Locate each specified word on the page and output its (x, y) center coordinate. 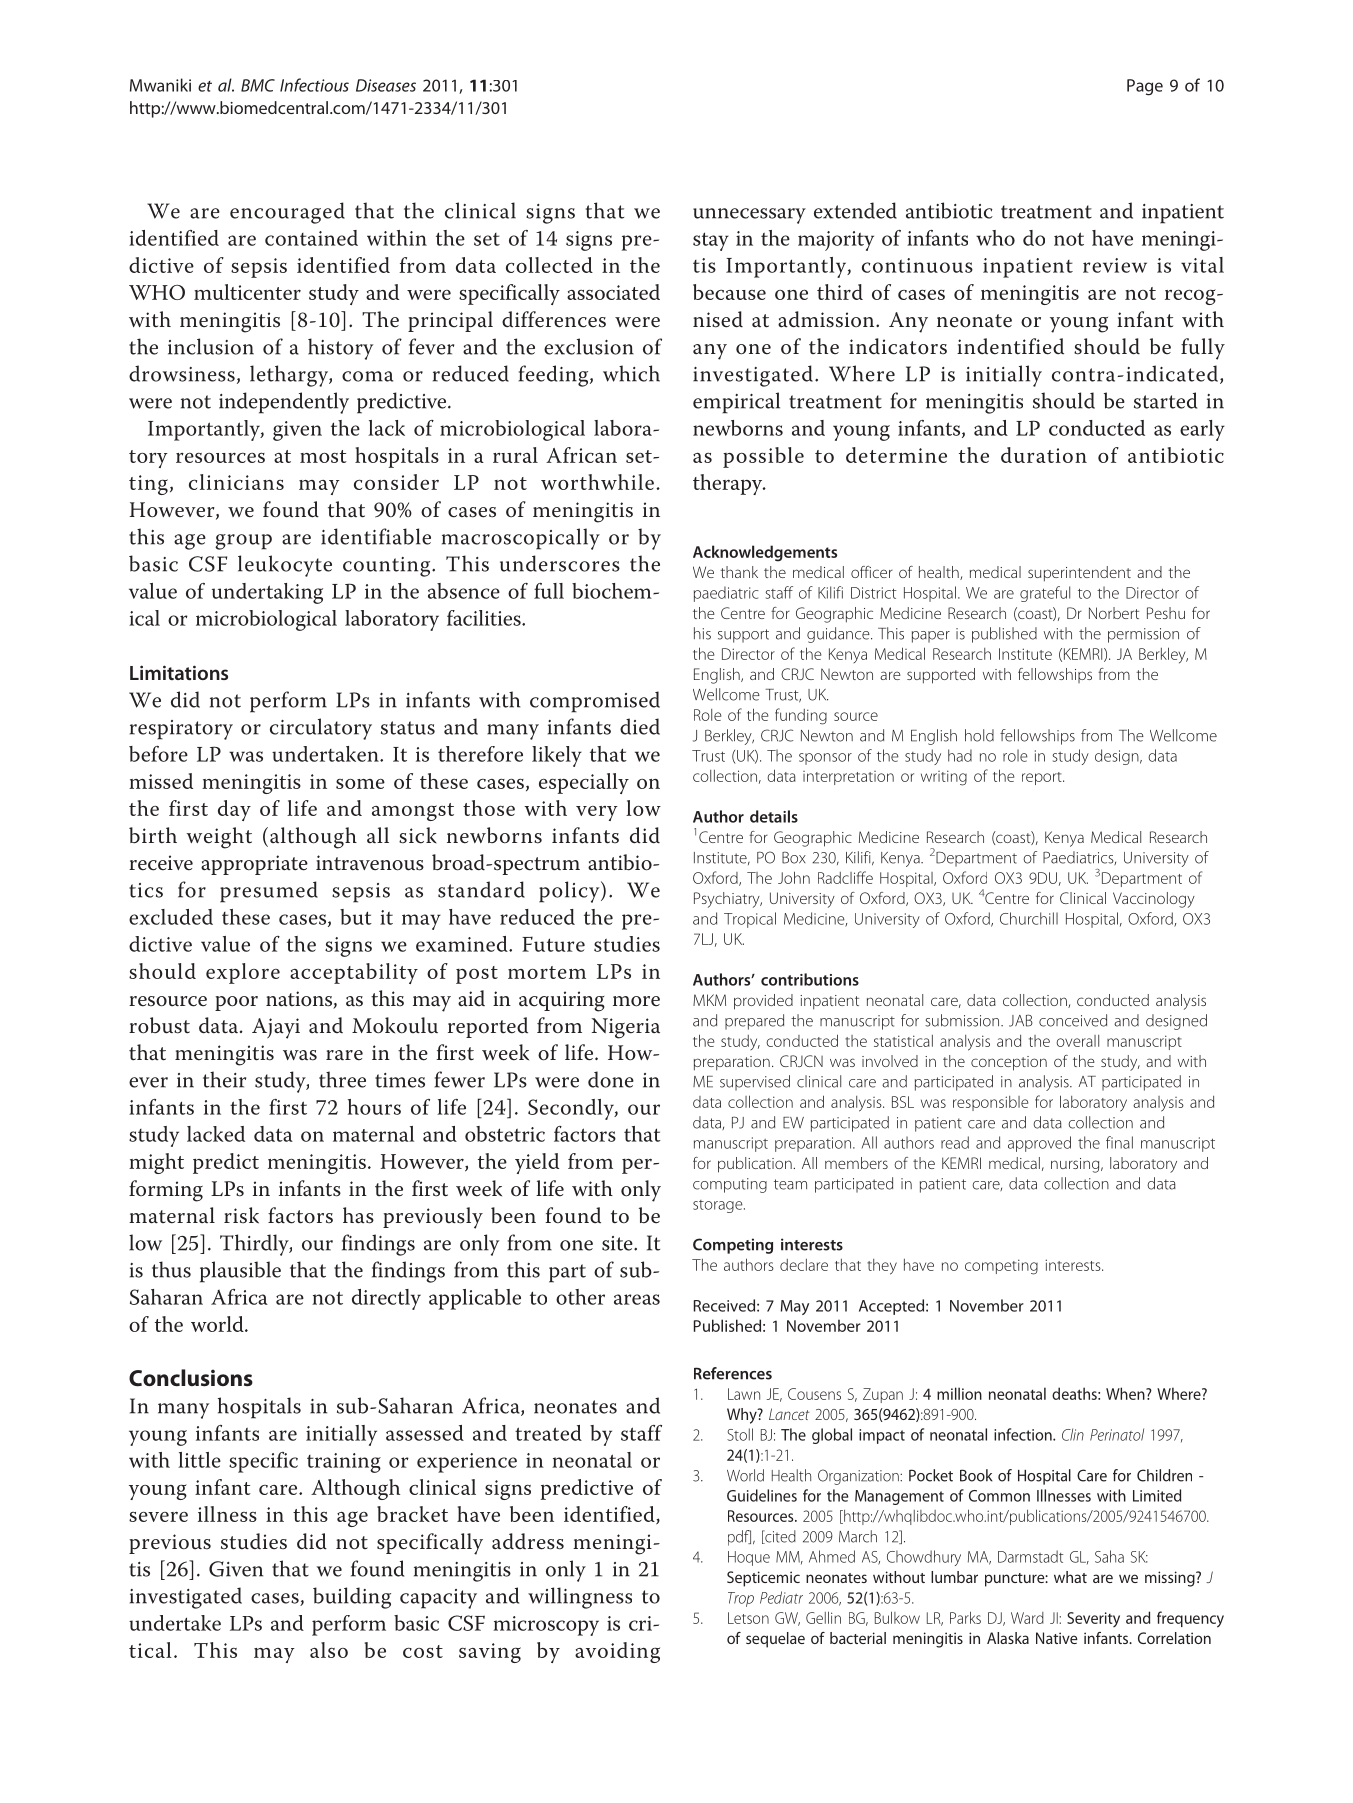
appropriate (254, 865)
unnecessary (749, 216)
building (352, 1598)
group (243, 542)
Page (1145, 87)
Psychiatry (728, 900)
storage (719, 1206)
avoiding (617, 1652)
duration (1044, 455)
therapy (729, 484)
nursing (1076, 1165)
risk (241, 1215)
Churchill (1029, 918)
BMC (258, 85)
